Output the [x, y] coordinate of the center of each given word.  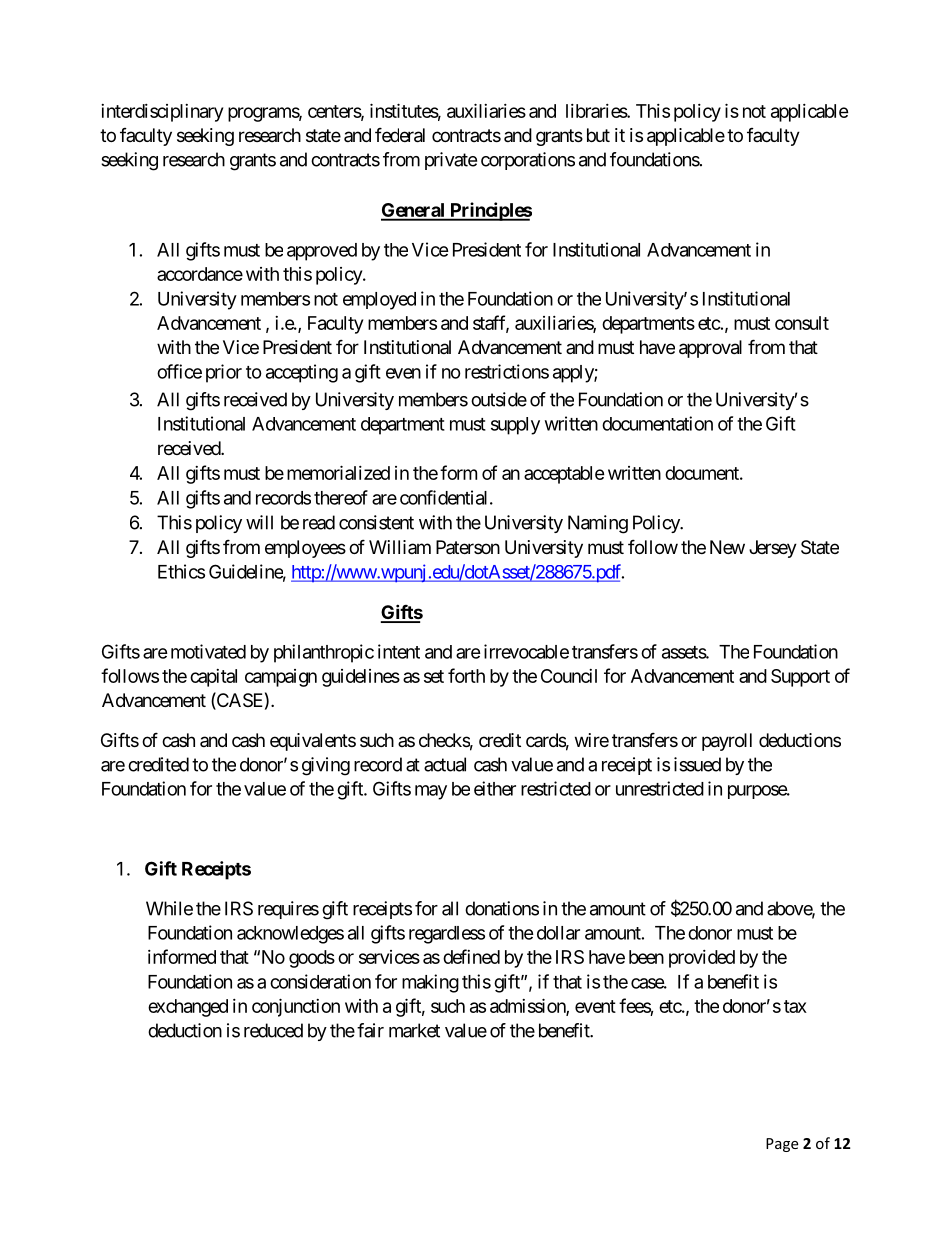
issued [697, 764]
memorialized [338, 472]
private [451, 161]
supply [515, 426]
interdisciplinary [162, 113]
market [414, 1030]
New [727, 547]
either [495, 788]
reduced [273, 1030]
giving [326, 766]
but [598, 135]
